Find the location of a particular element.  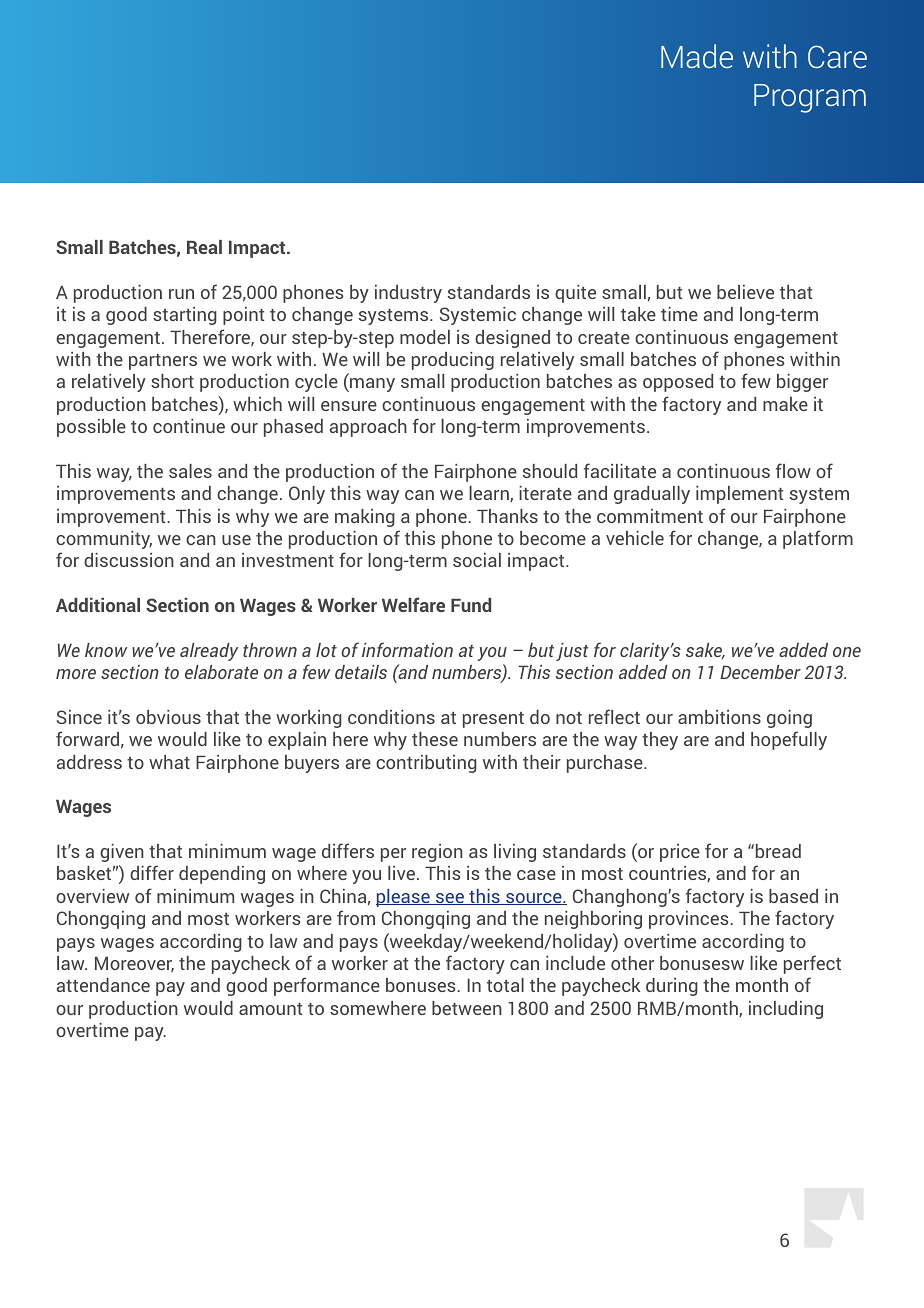

producing is located at coordinates (453, 361).
